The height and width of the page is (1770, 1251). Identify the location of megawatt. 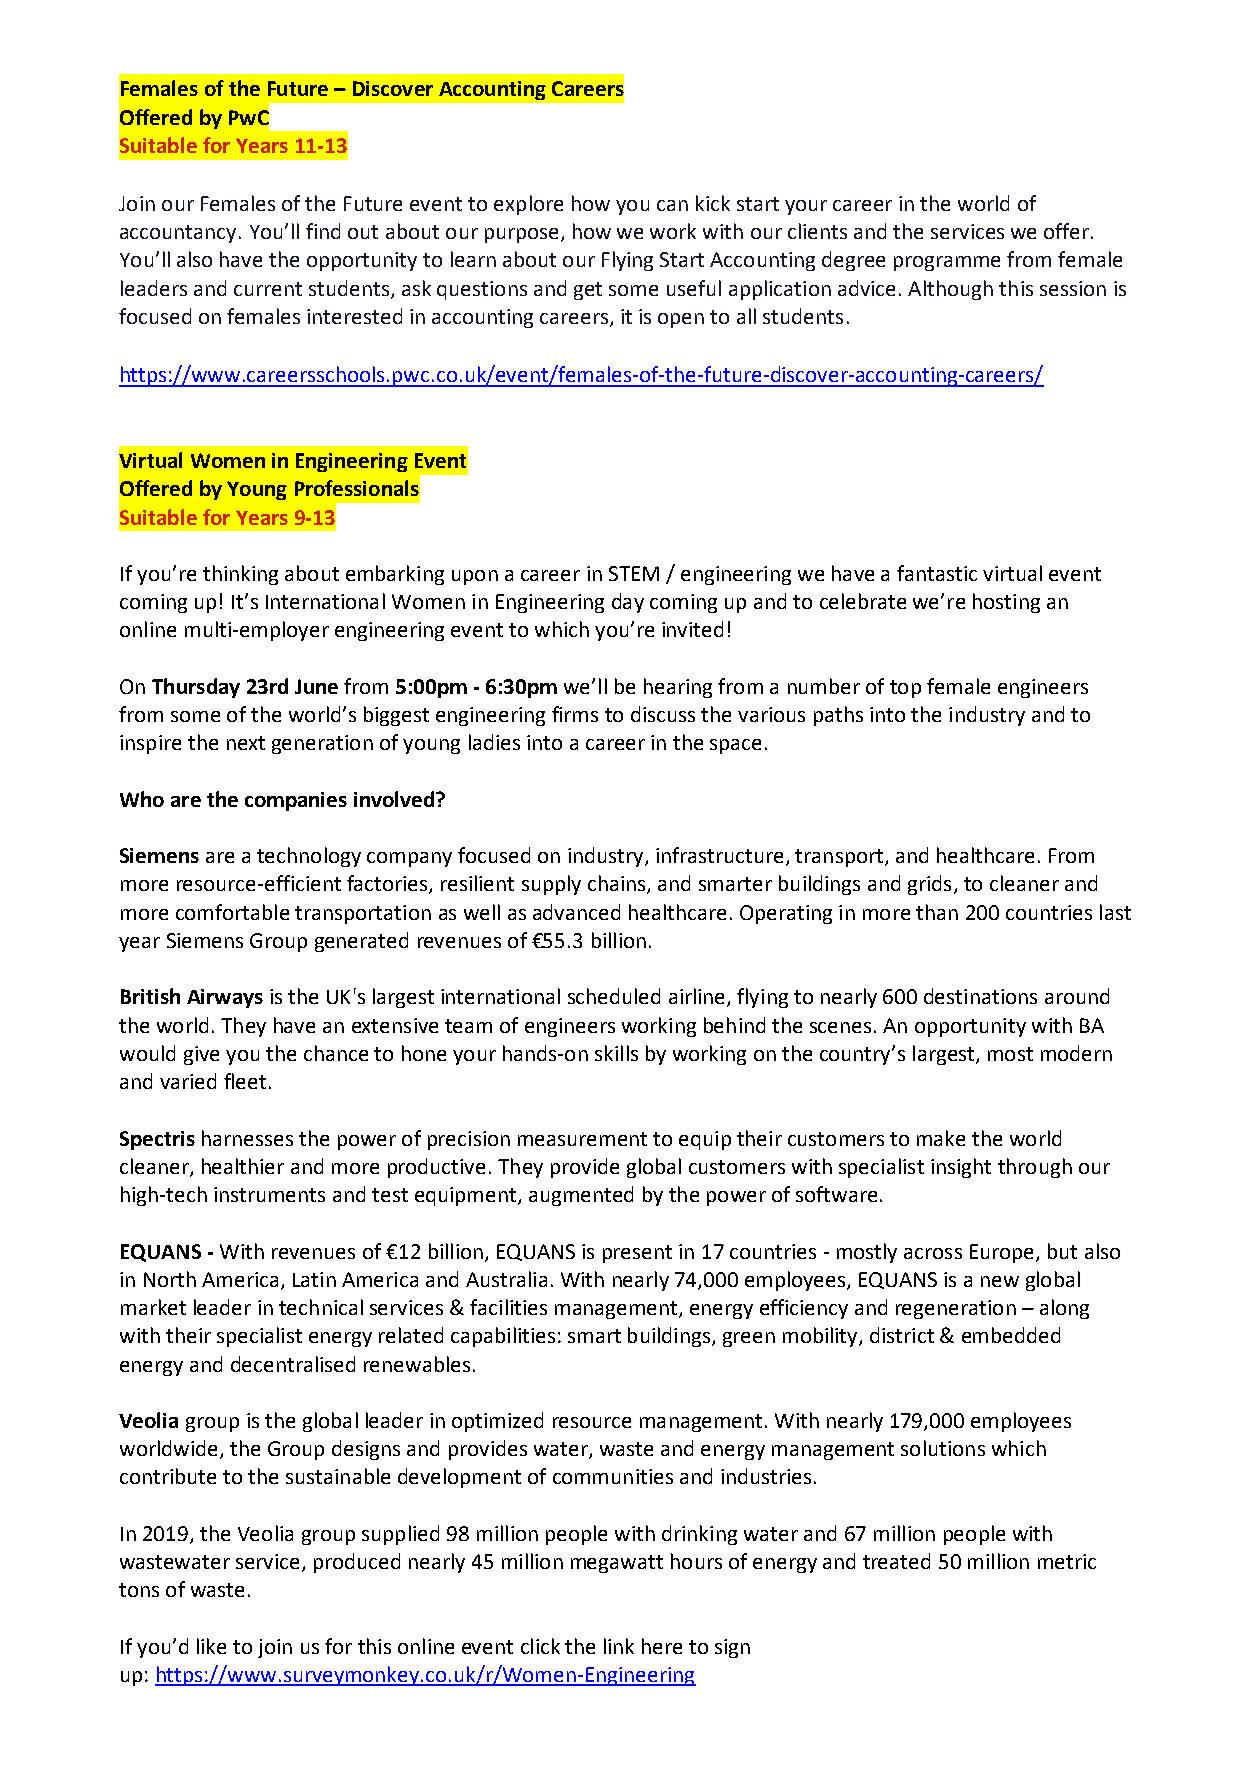
(617, 1564).
